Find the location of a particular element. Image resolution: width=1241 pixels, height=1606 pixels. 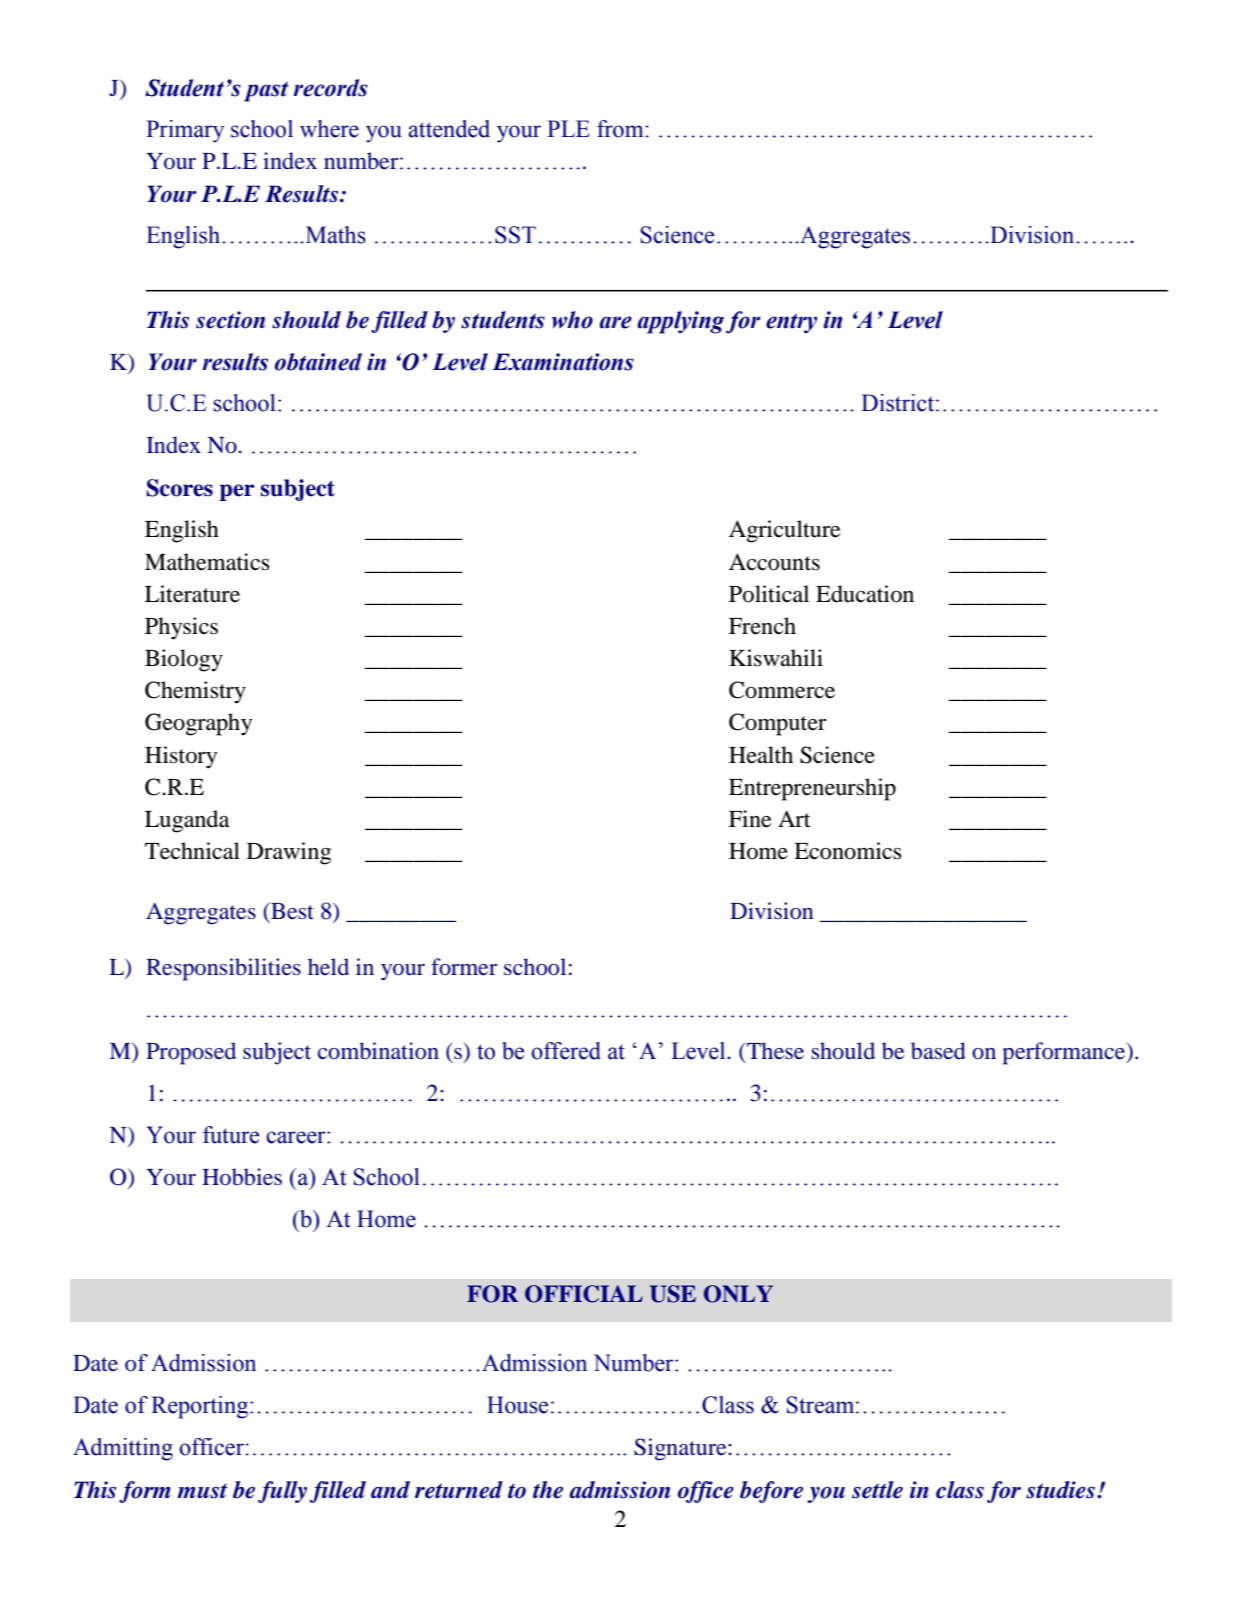

Signature is located at coordinates (681, 1449).
